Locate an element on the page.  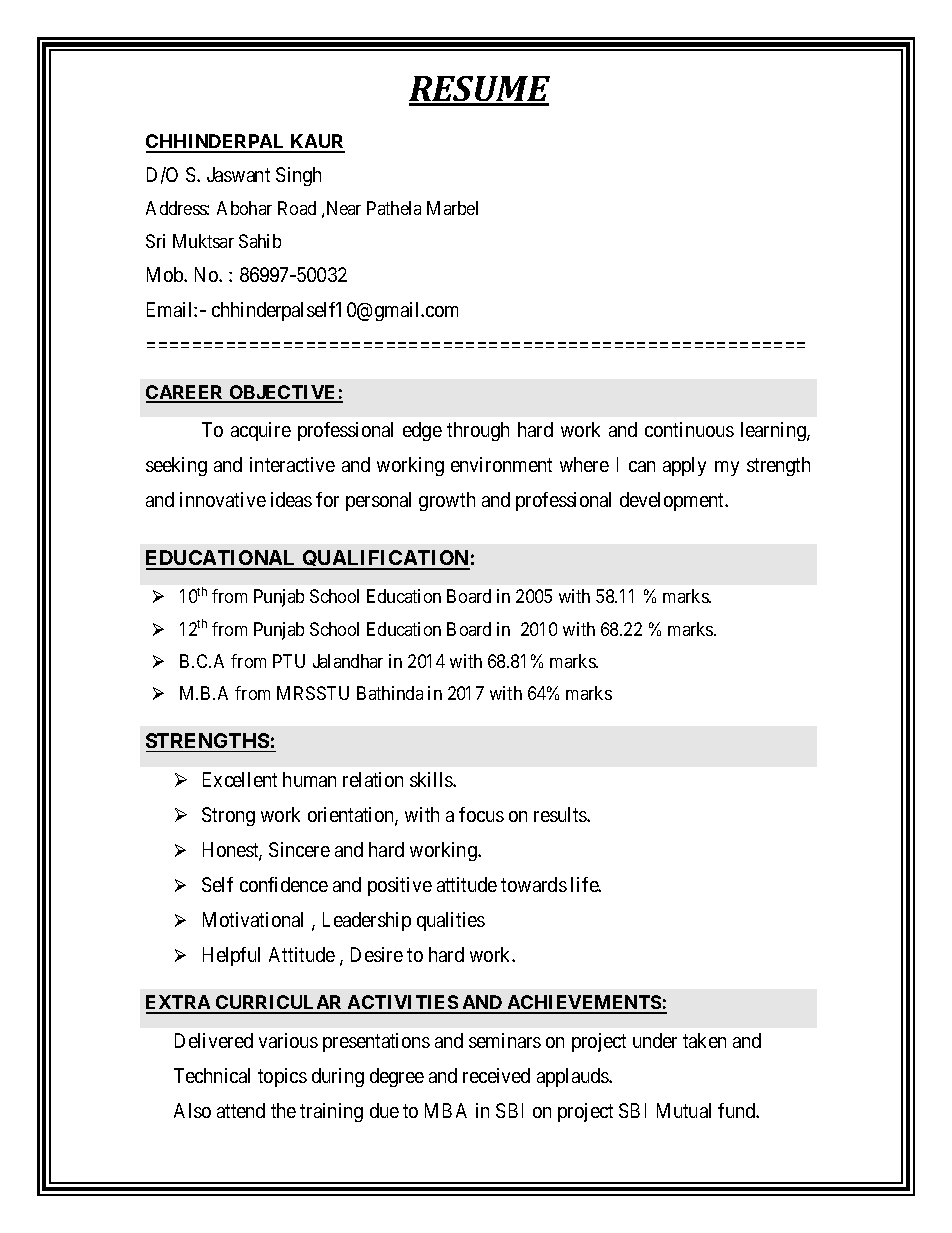
growth is located at coordinates (447, 501).
